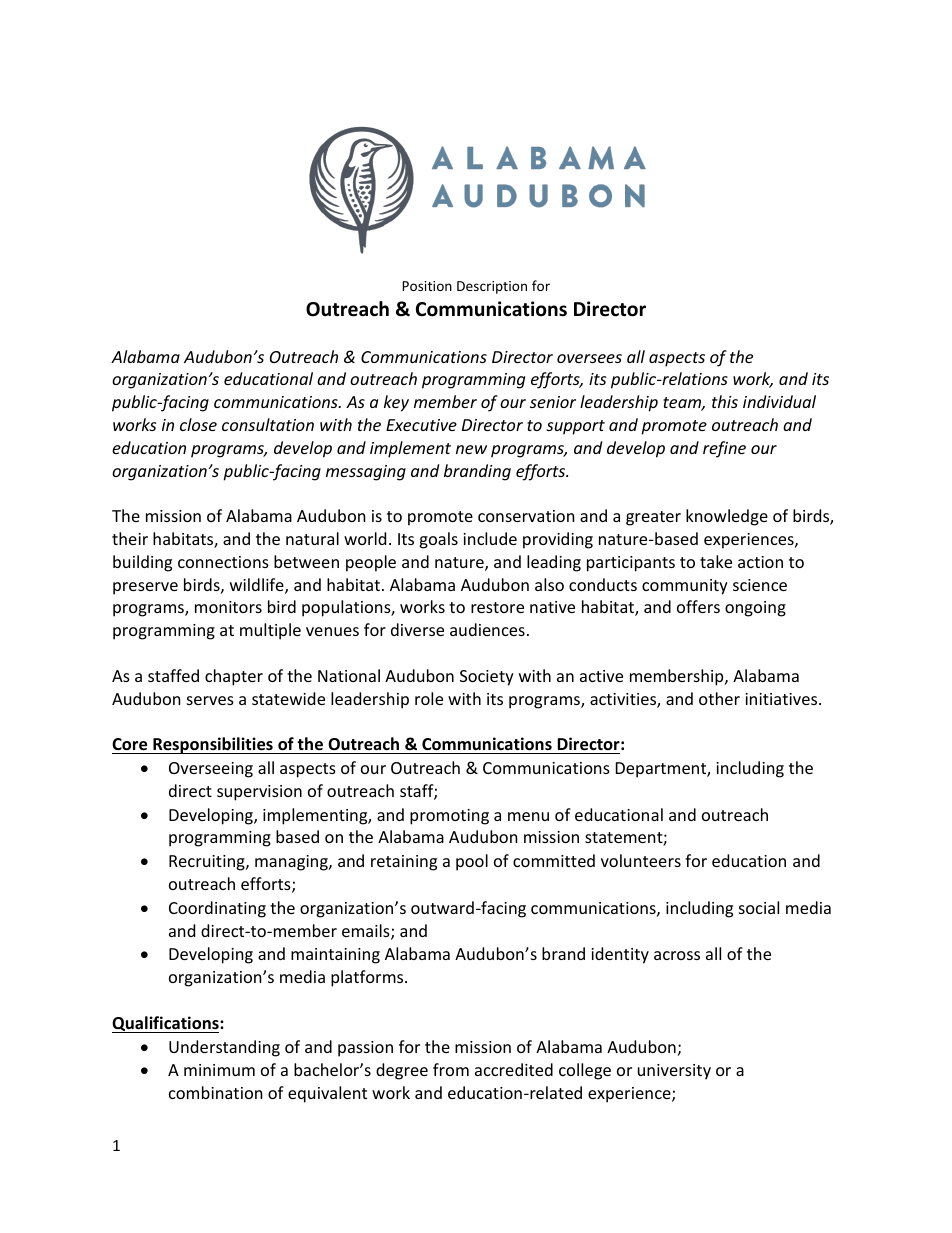 This screenshot has height=1233, width=952. What do you see at coordinates (449, 817) in the screenshot?
I see `promoting` at bounding box center [449, 817].
